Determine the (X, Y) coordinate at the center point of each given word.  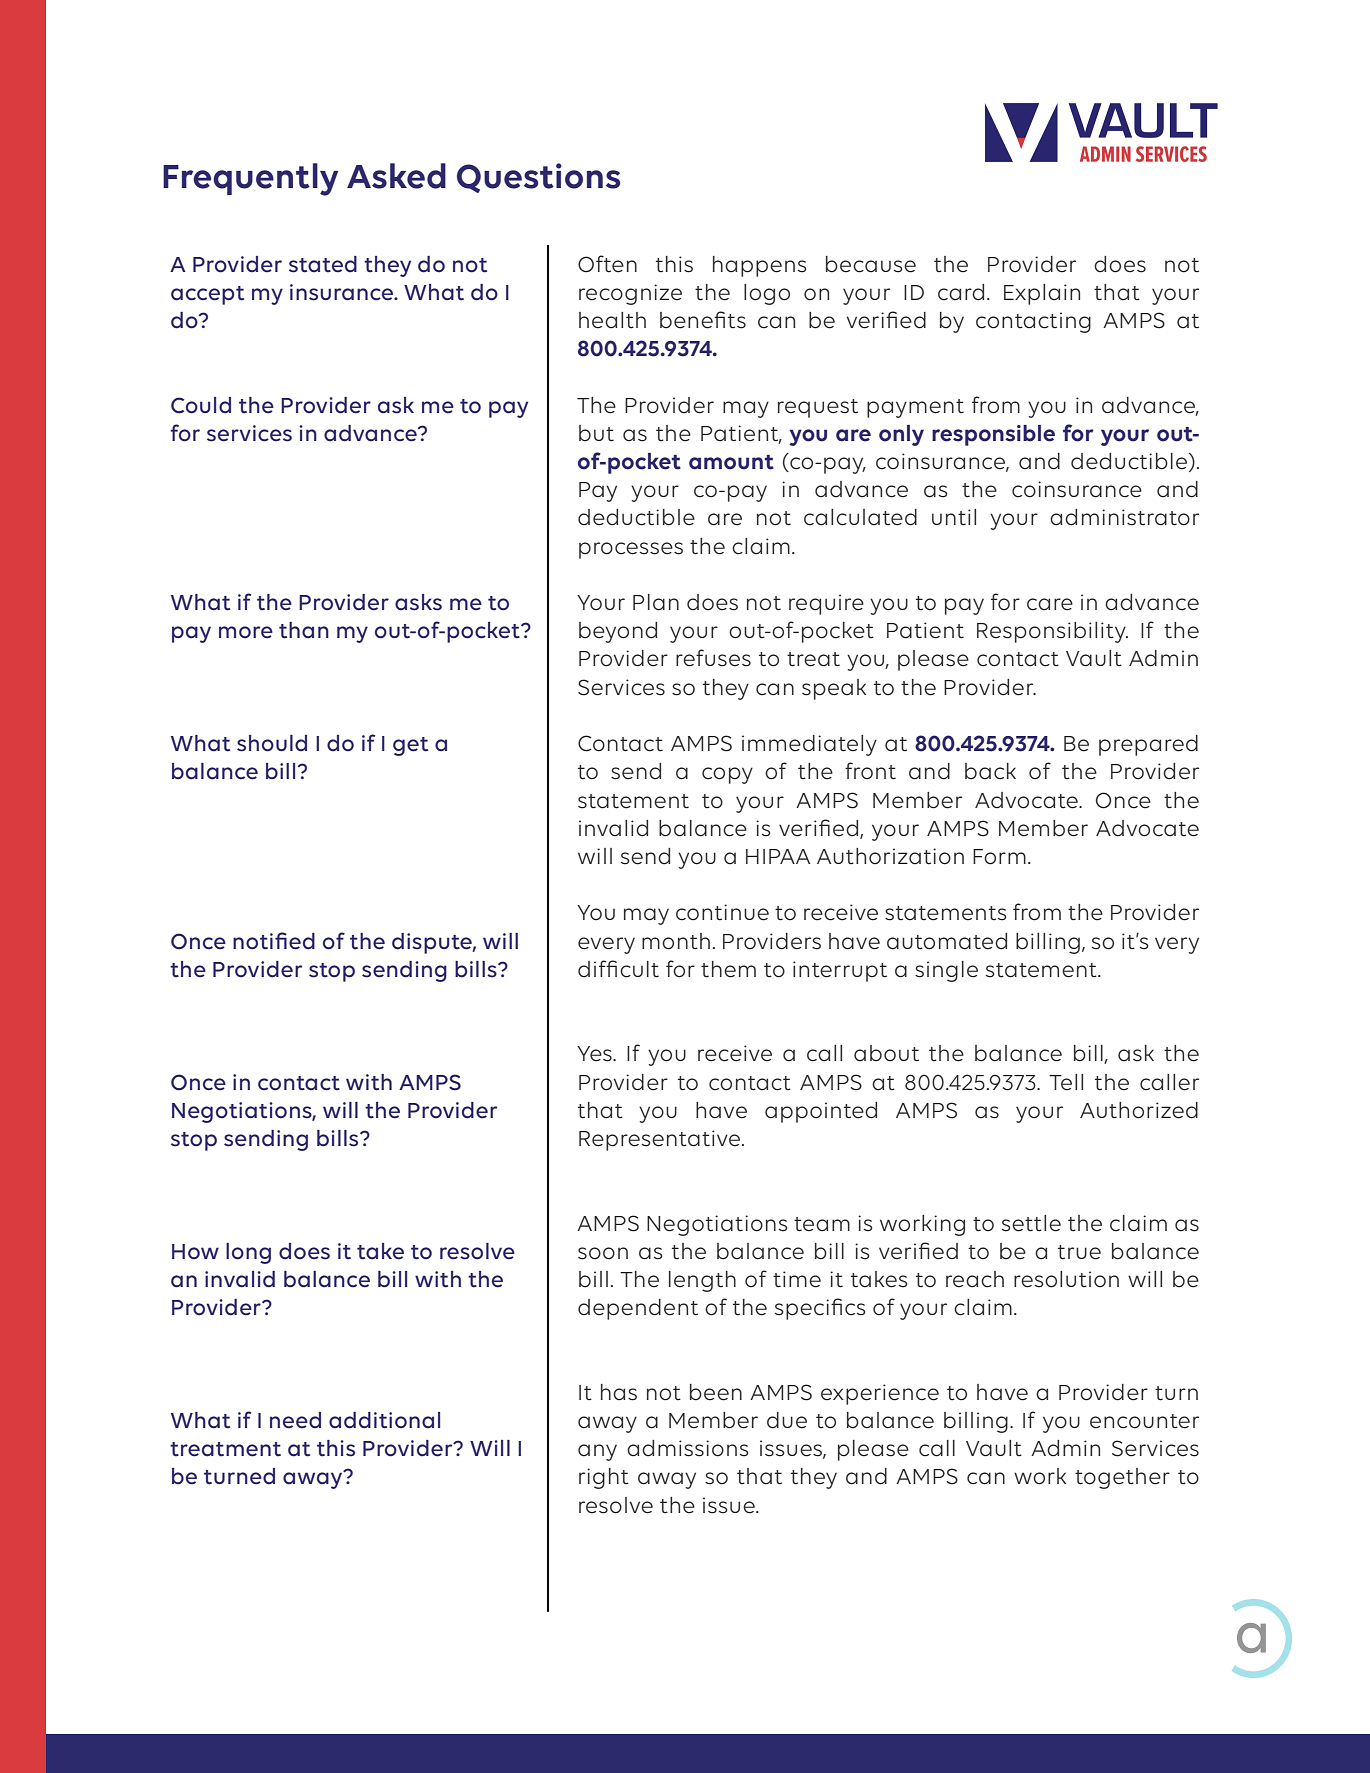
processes (631, 550)
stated (323, 264)
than (304, 630)
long (248, 1253)
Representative (661, 1140)
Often (607, 264)
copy (727, 775)
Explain (1042, 294)
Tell (1066, 1082)
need (295, 1420)
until (954, 517)
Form (999, 857)
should (272, 743)
